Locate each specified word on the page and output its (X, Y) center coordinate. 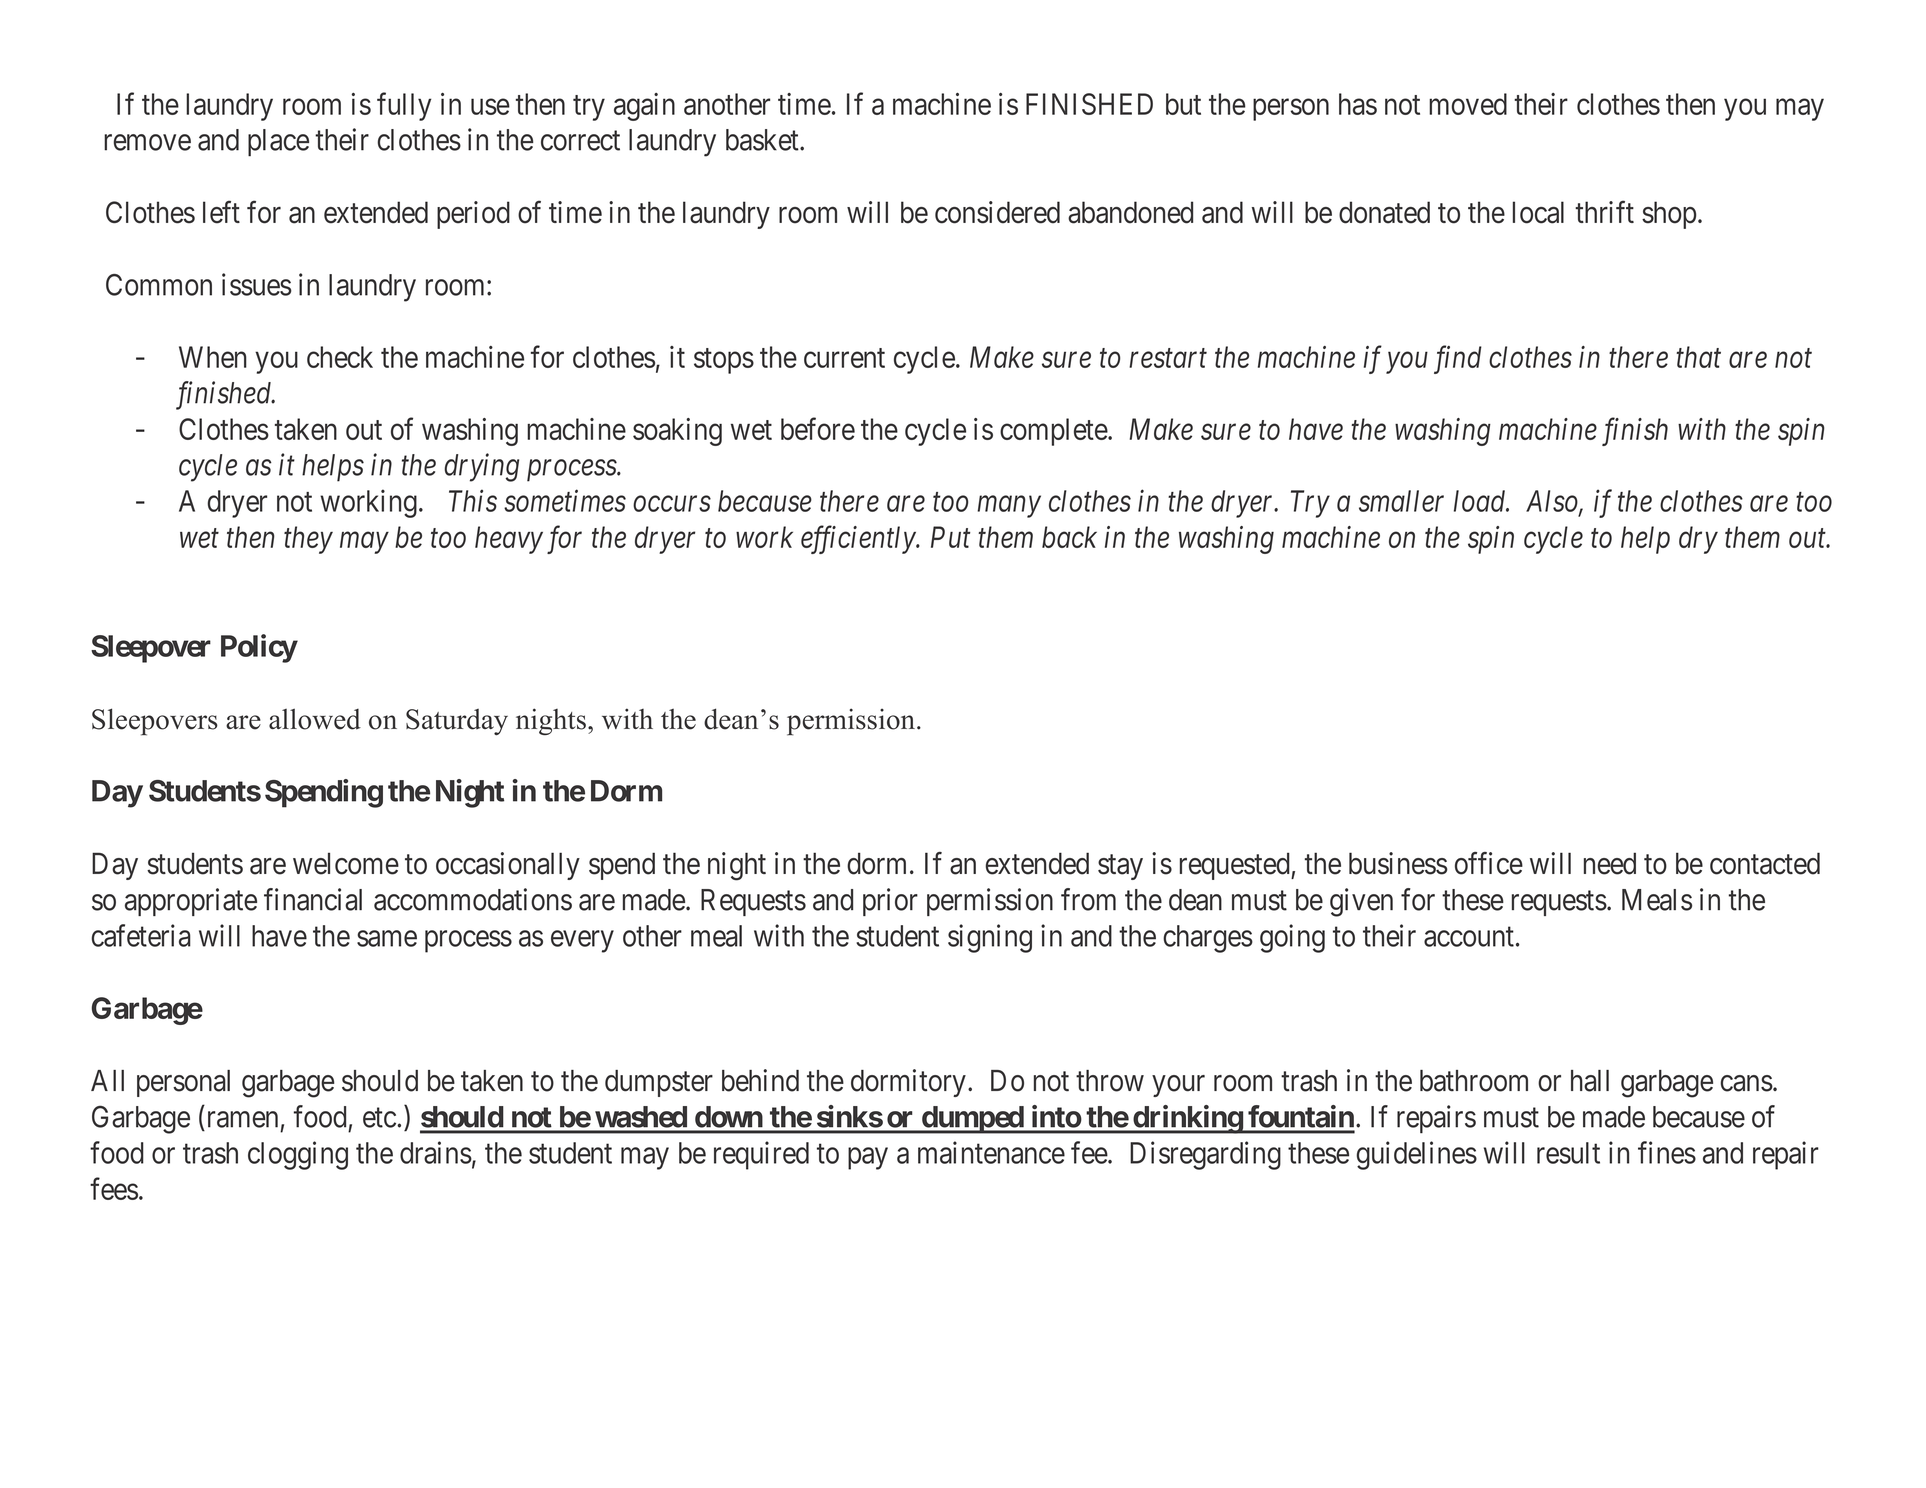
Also (1553, 502)
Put (950, 537)
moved (1468, 104)
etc (379, 1118)
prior (890, 902)
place (278, 143)
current (844, 358)
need (1610, 863)
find (1458, 359)
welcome (346, 863)
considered (997, 212)
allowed (315, 719)
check (340, 357)
